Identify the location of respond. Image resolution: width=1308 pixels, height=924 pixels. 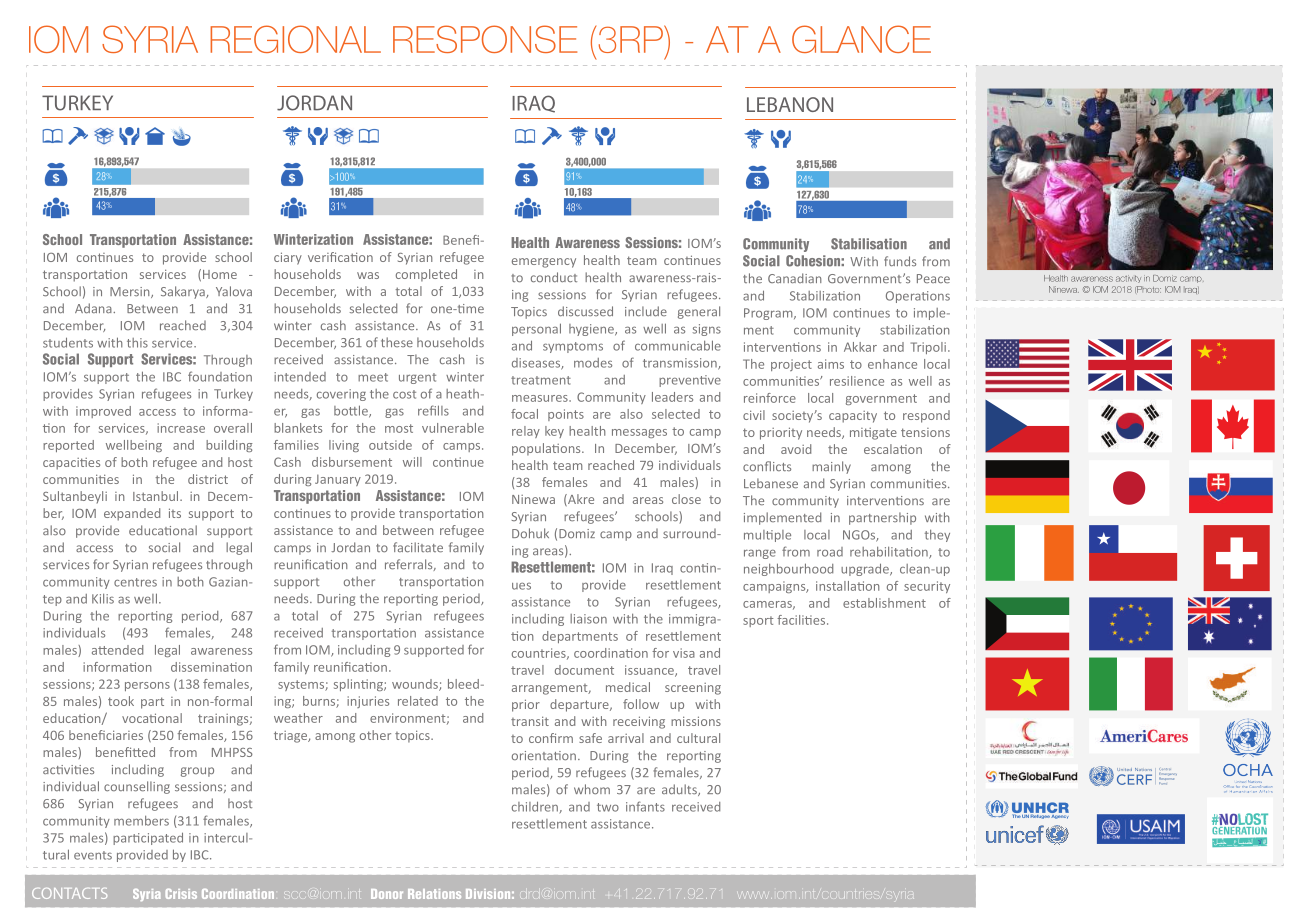
(926, 416).
